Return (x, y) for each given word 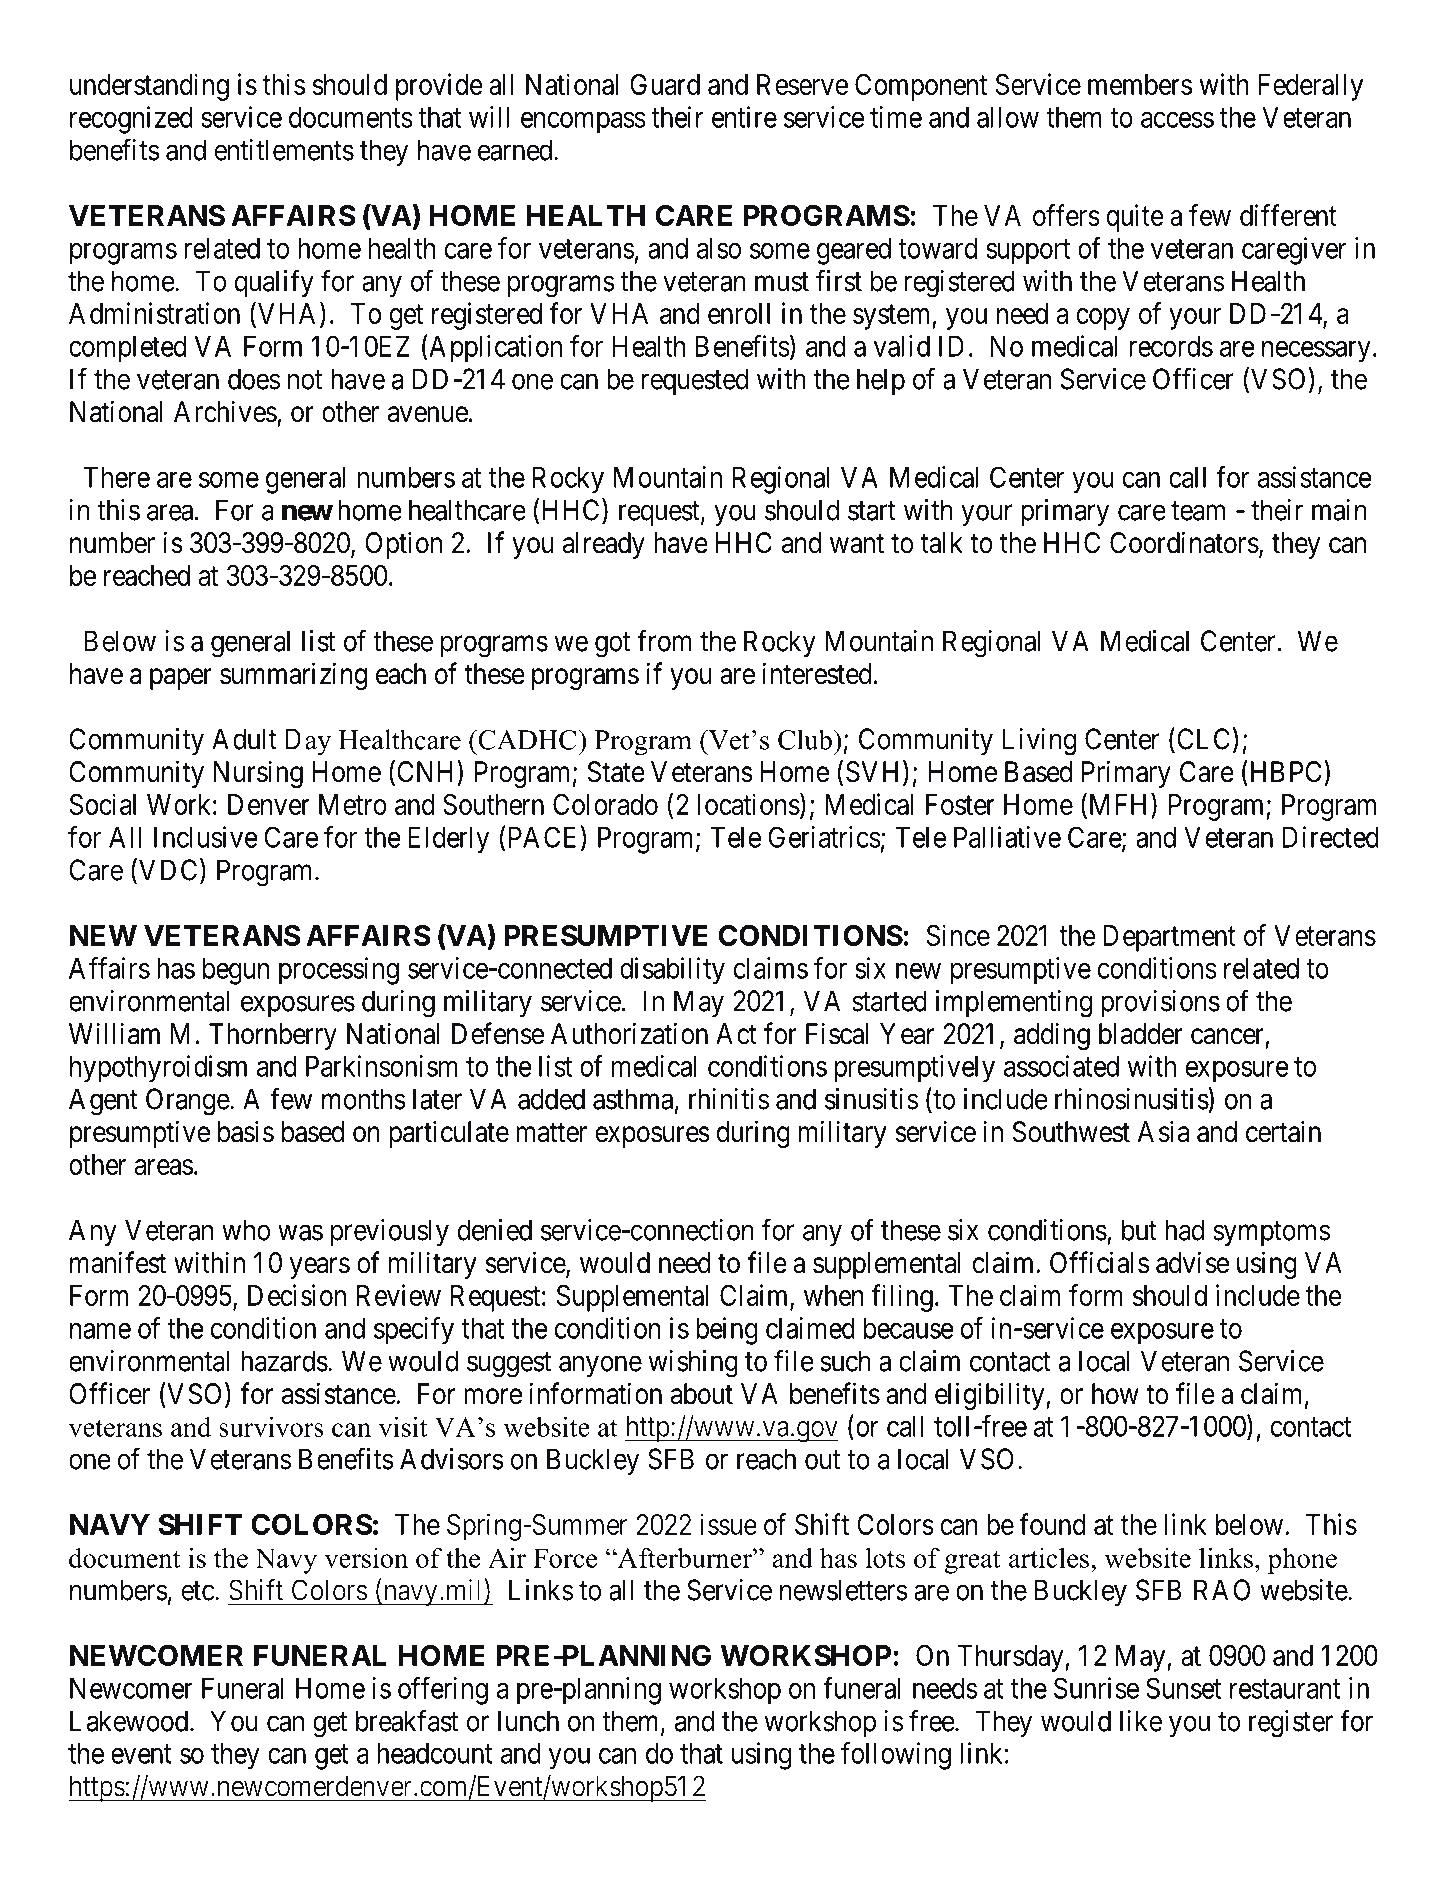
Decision (297, 1295)
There (116, 477)
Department (1169, 938)
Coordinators (1184, 542)
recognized (131, 120)
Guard (665, 84)
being (727, 1331)
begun (236, 971)
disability (672, 971)
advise (1192, 1262)
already (604, 545)
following (896, 1756)
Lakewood (129, 1721)
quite (1135, 218)
